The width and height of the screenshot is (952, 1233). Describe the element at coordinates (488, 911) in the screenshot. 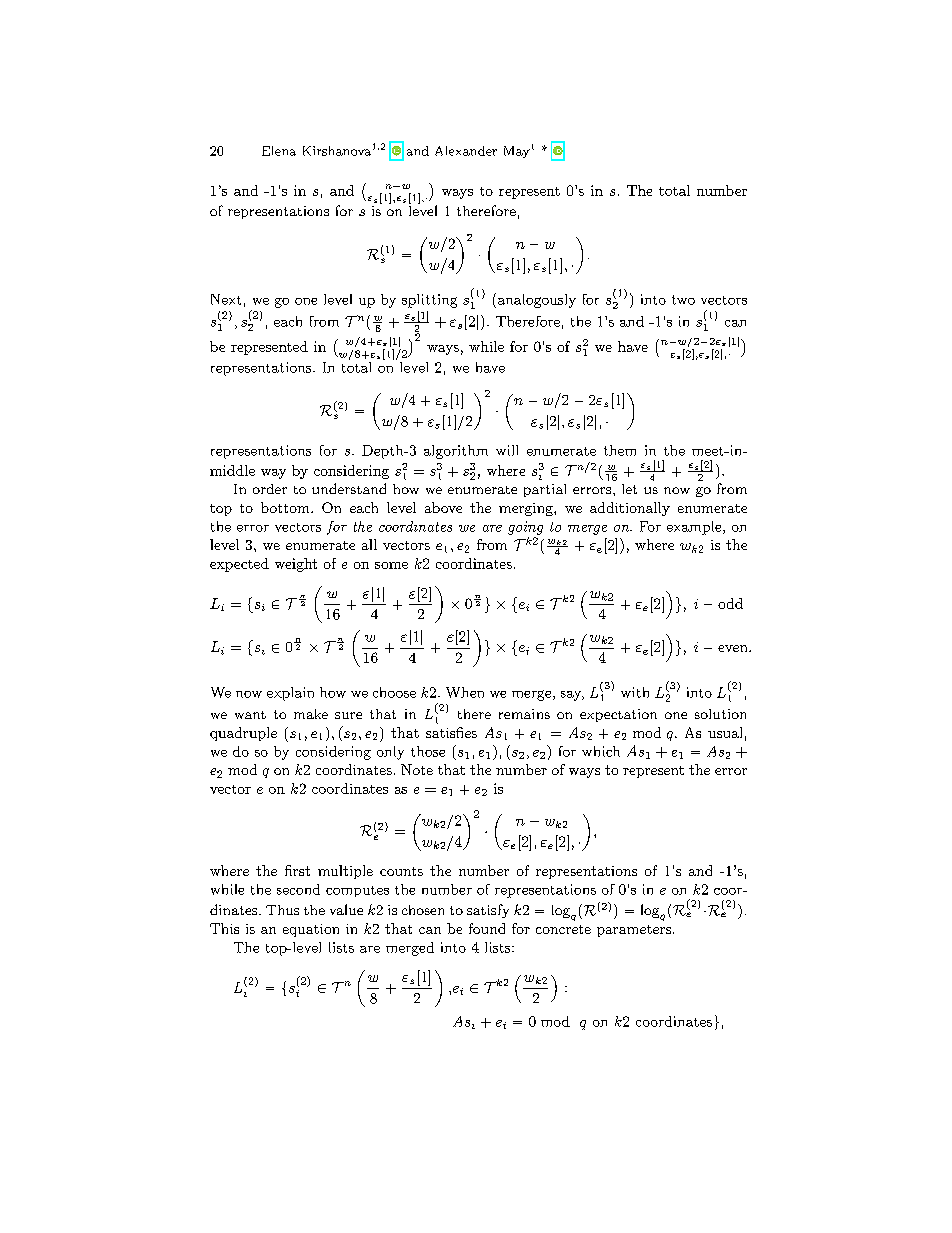

I see `satisfy` at that location.
